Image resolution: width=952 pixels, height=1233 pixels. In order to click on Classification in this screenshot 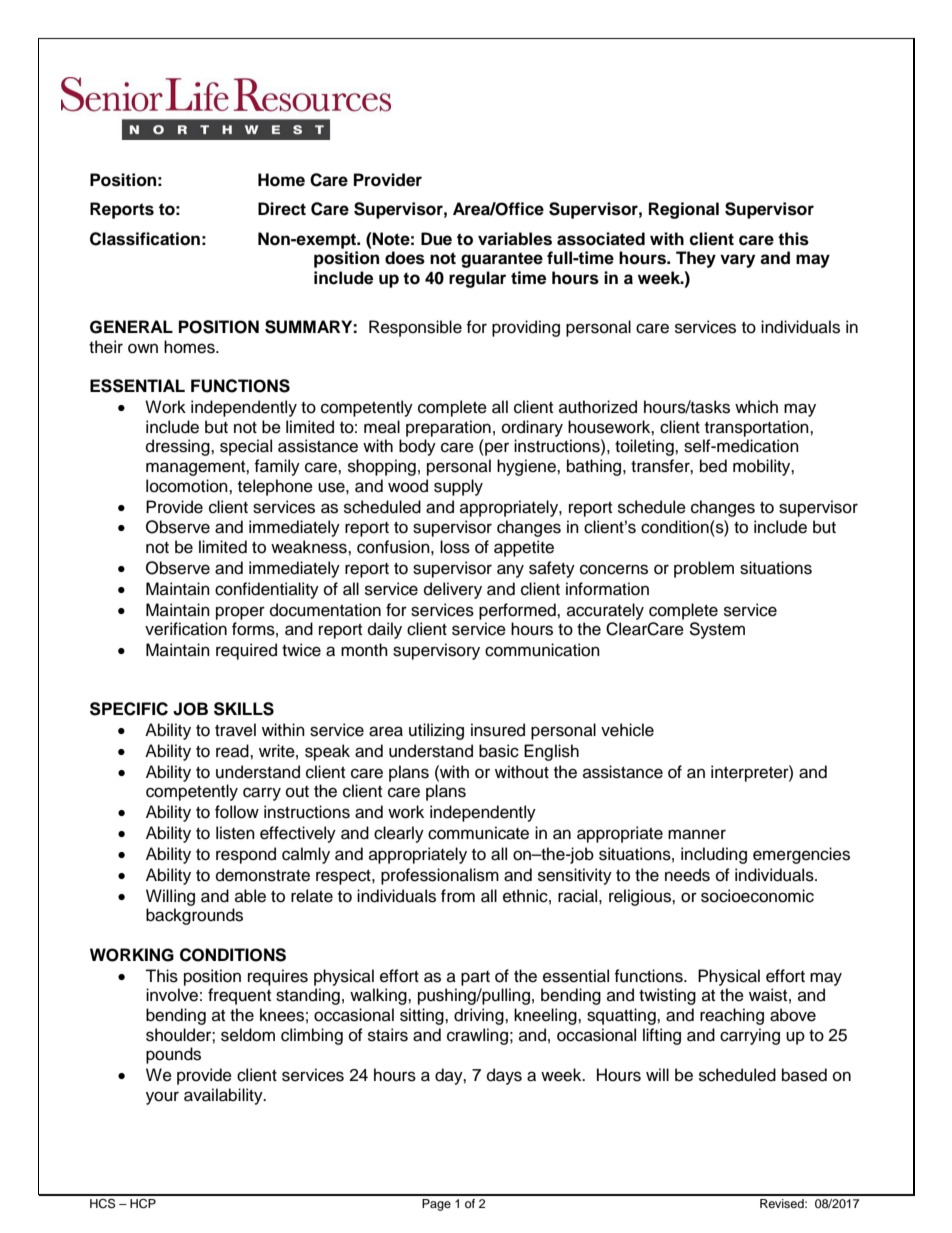, I will do `click(145, 239)`.
